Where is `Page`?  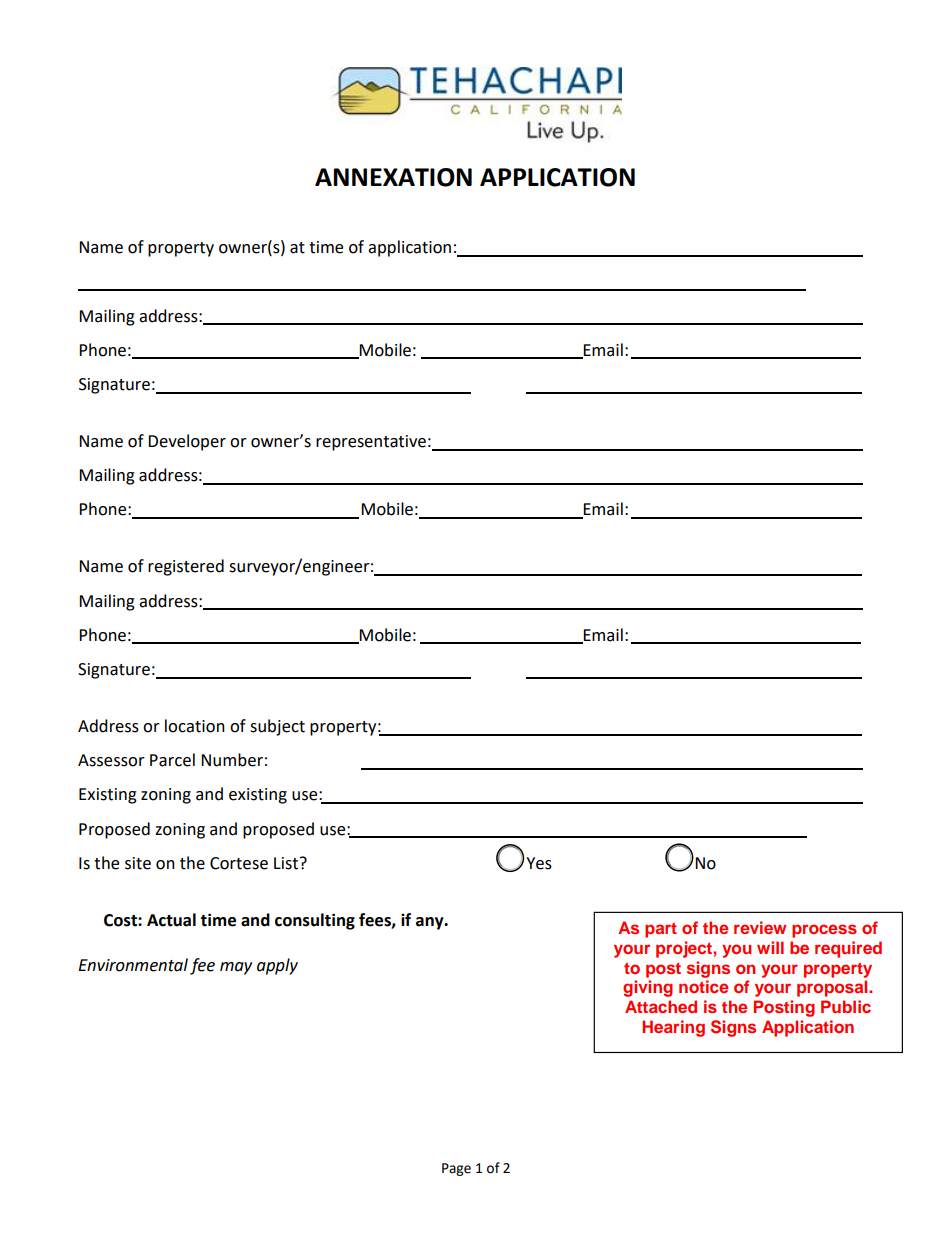
Page is located at coordinates (456, 1169).
